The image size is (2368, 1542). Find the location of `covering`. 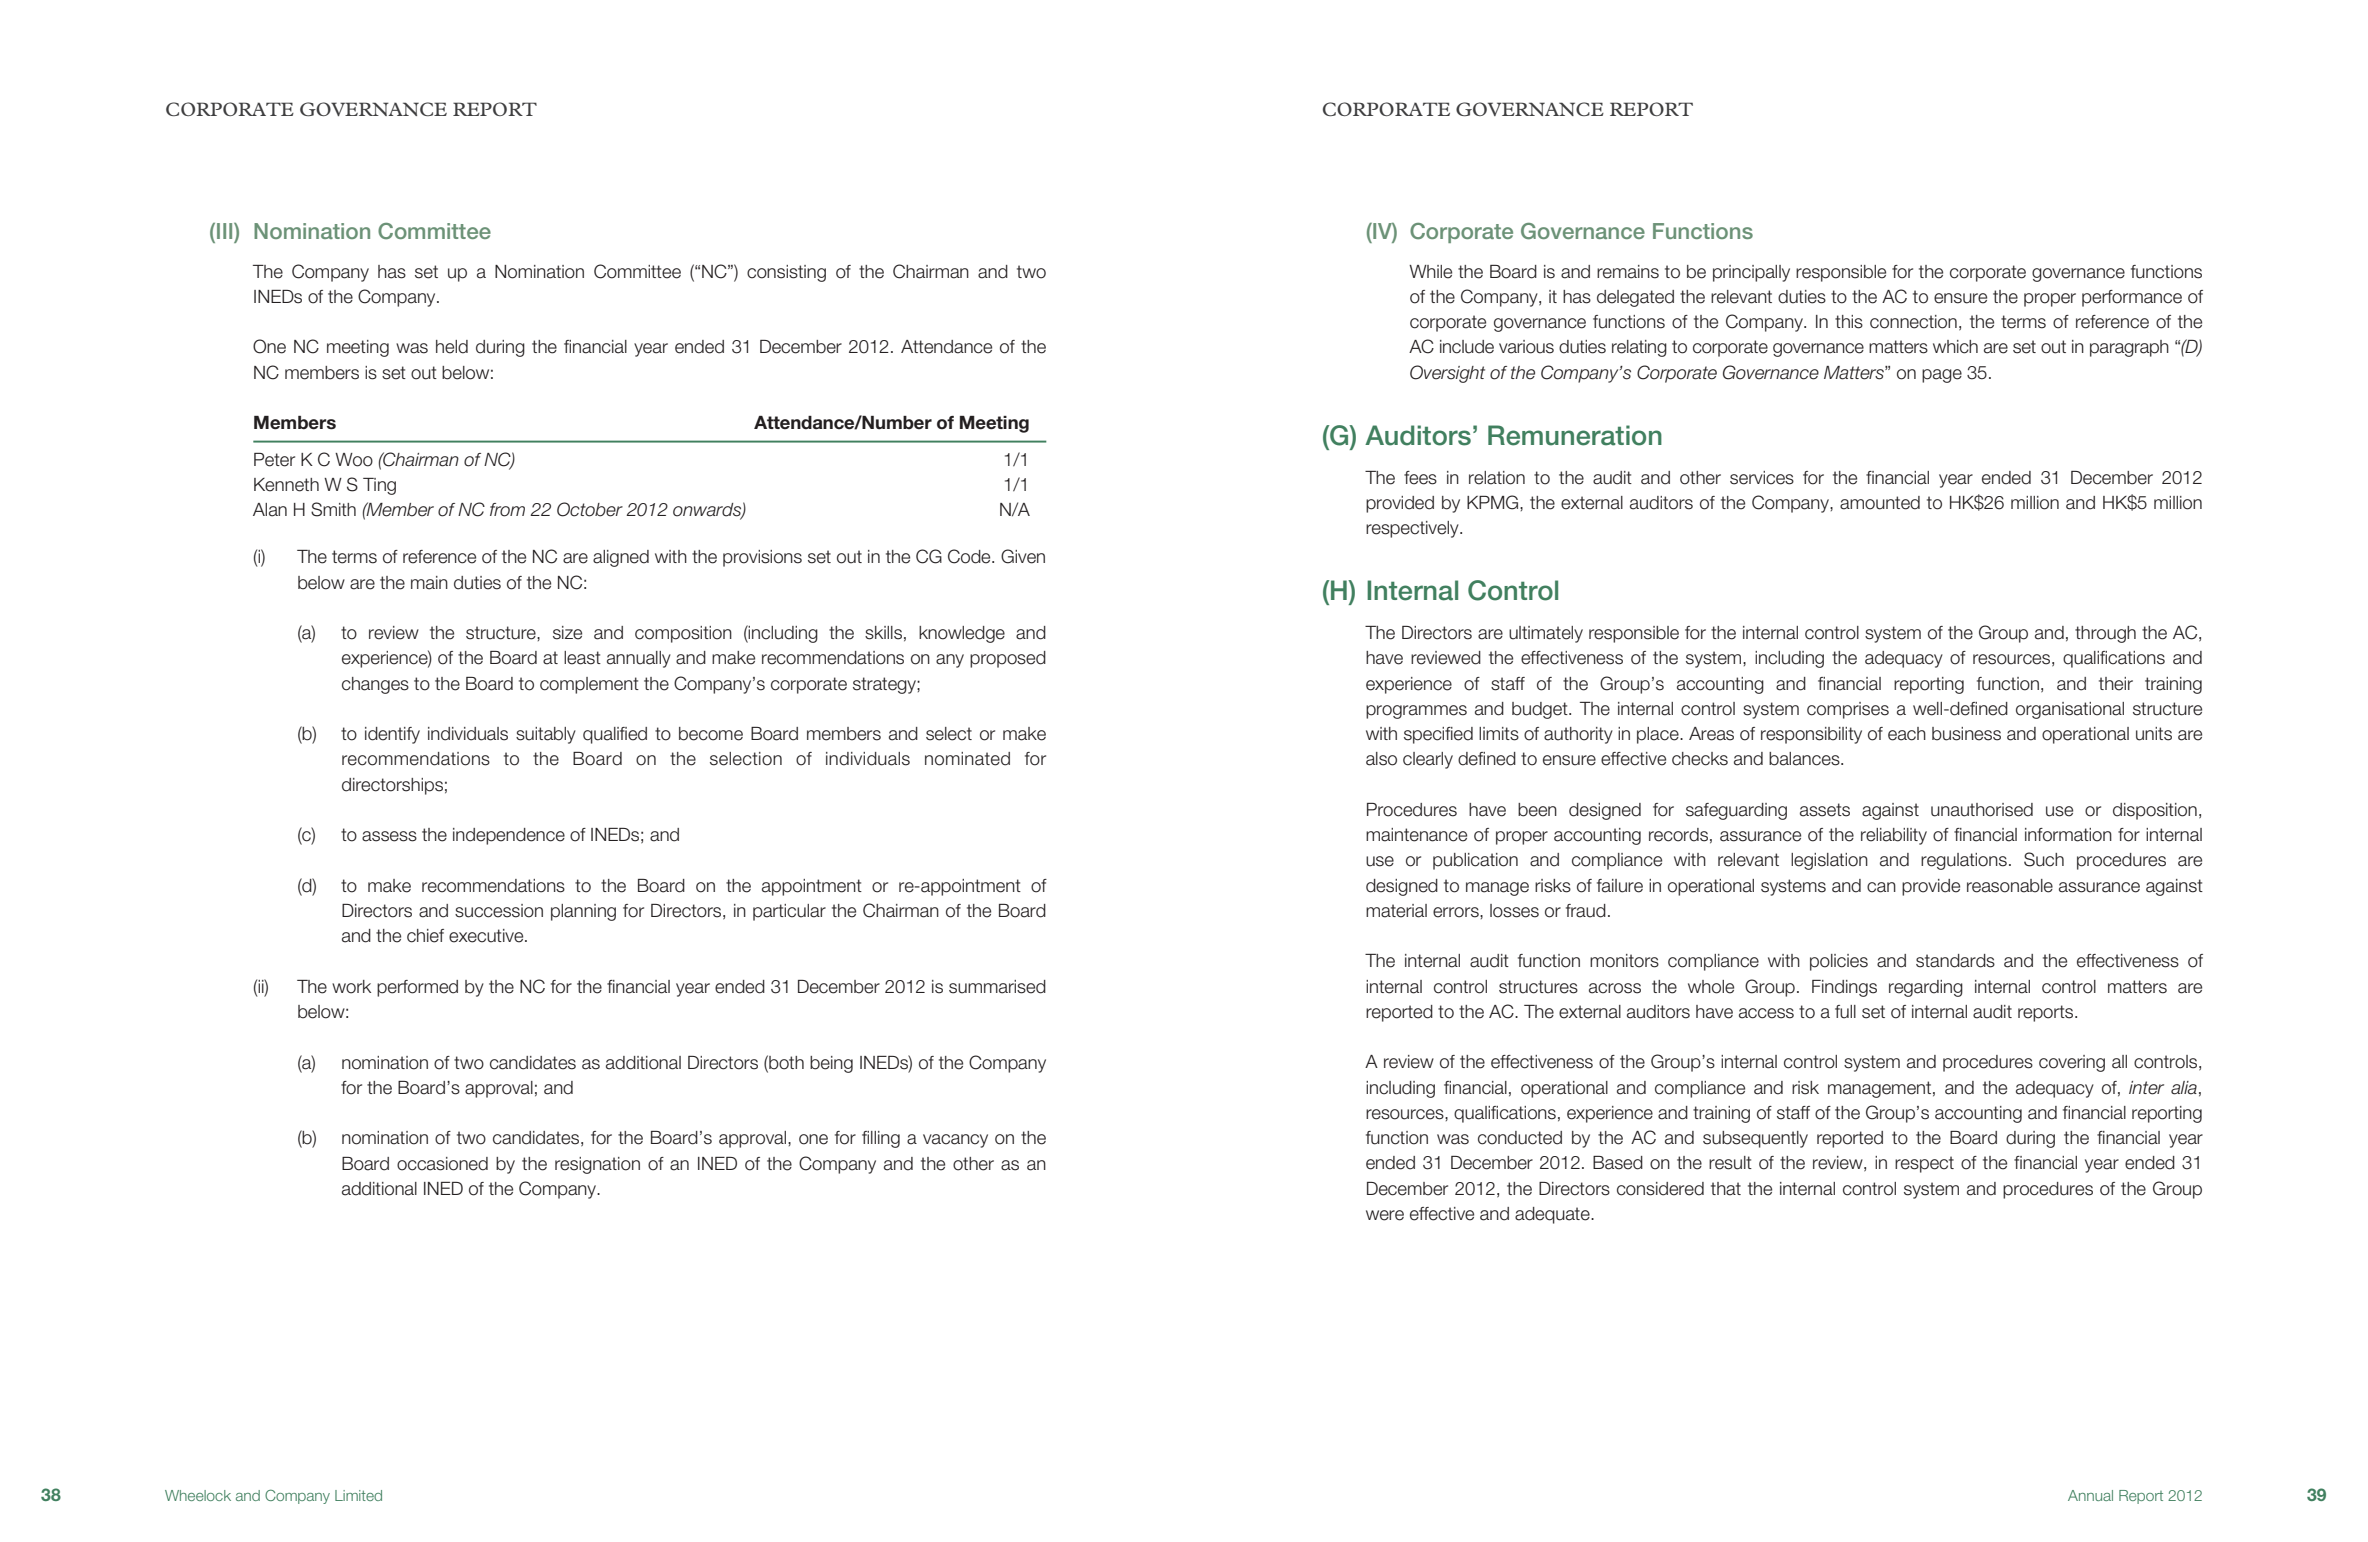

covering is located at coordinates (2072, 1063).
